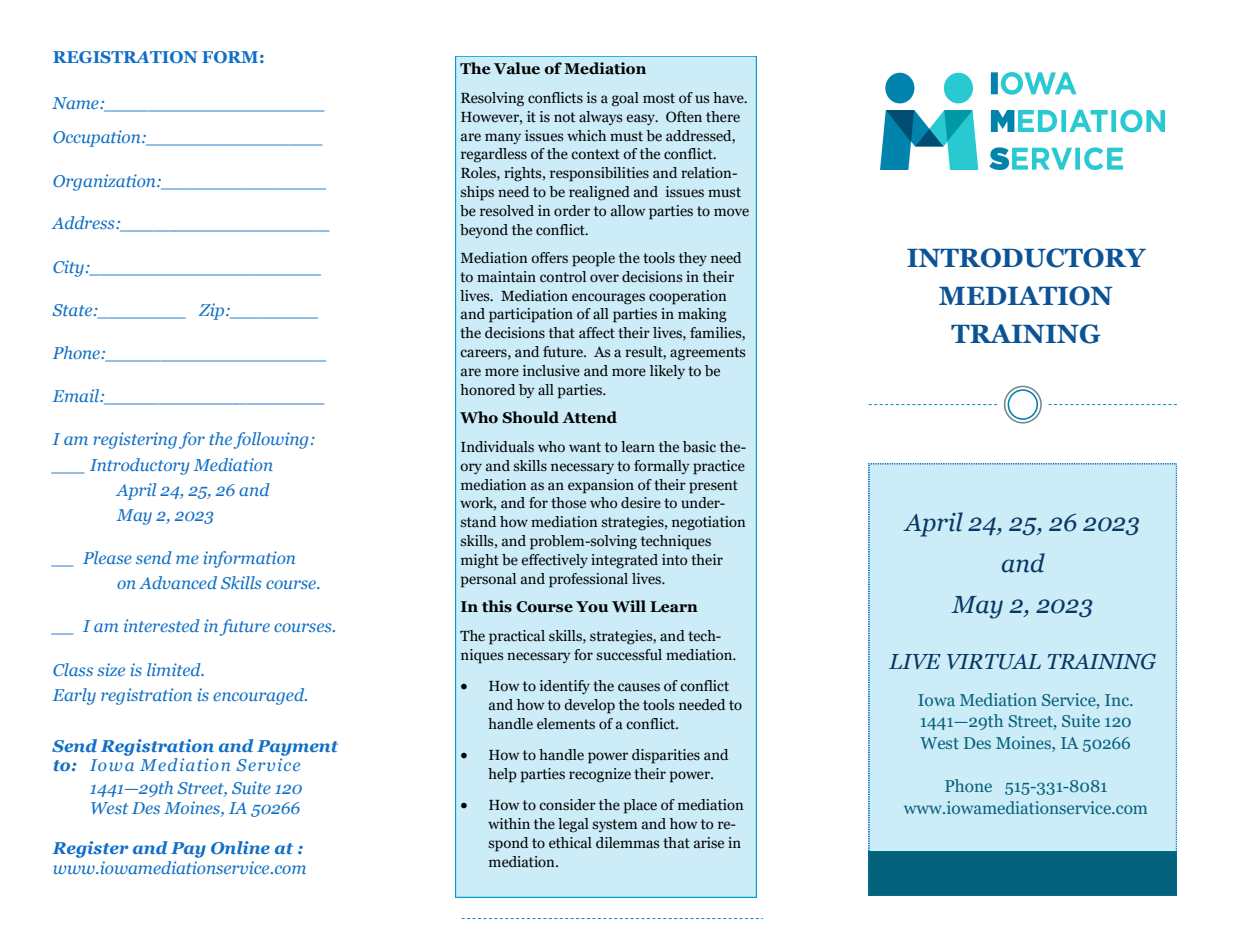  I want to click on arise, so click(709, 843).
